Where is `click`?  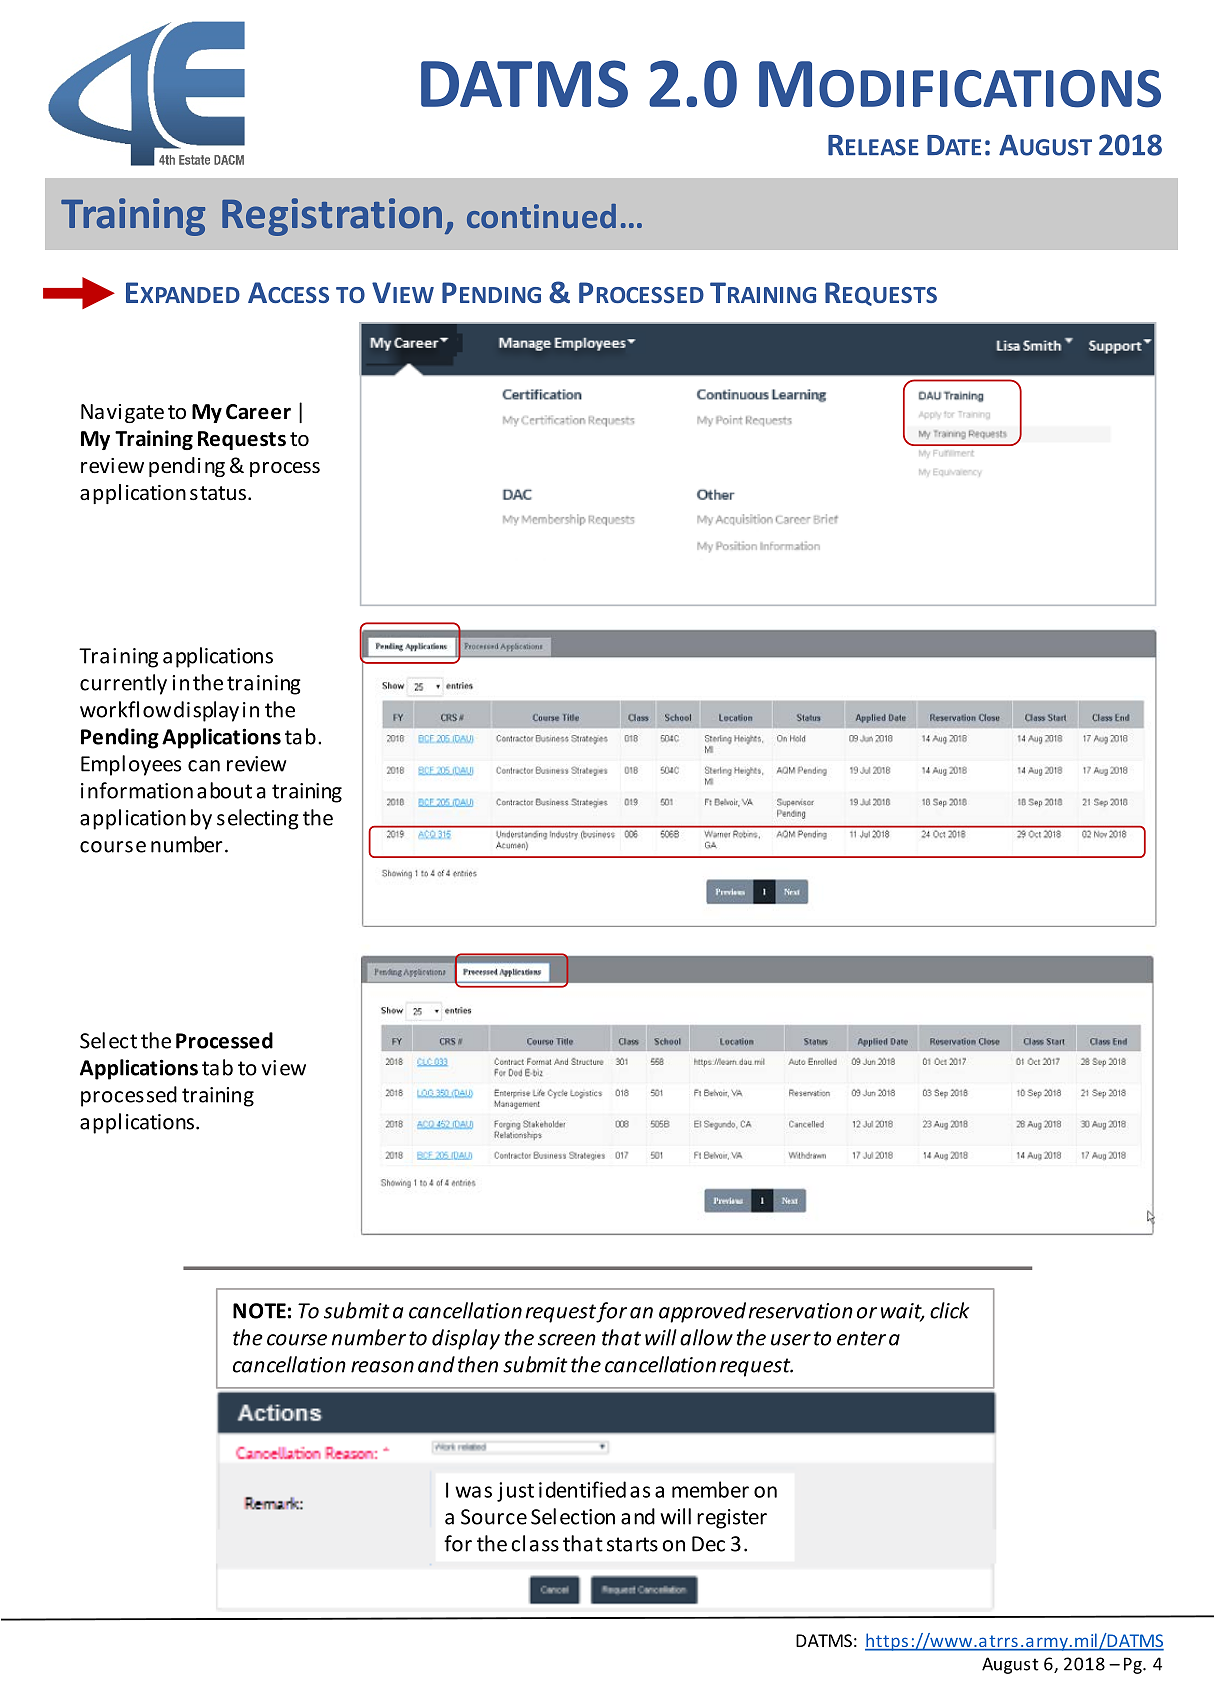 click is located at coordinates (949, 1310).
